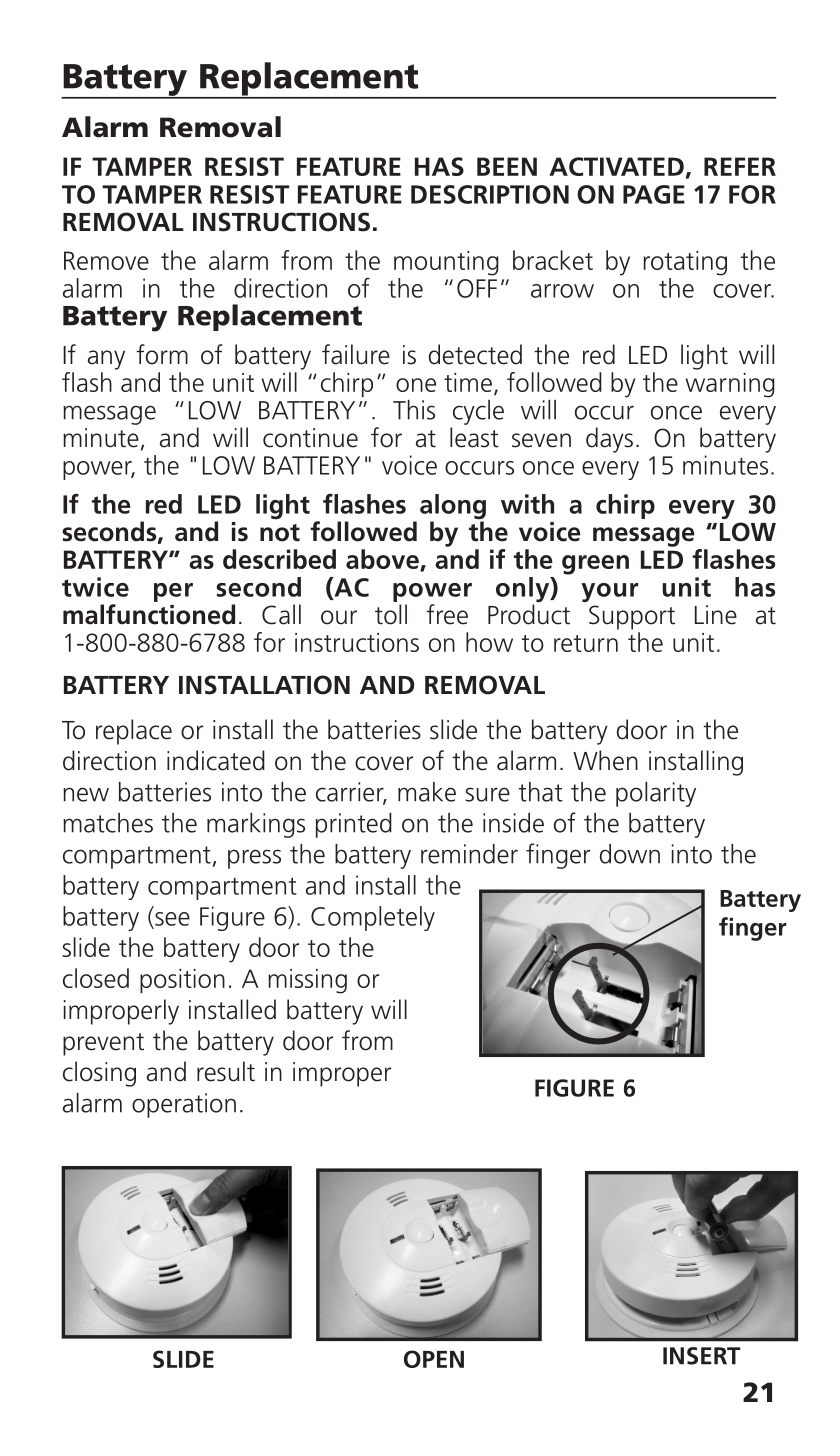 This screenshot has width=840, height=1456. Describe the element at coordinates (216, 760) in the screenshot. I see `indicated` at that location.
